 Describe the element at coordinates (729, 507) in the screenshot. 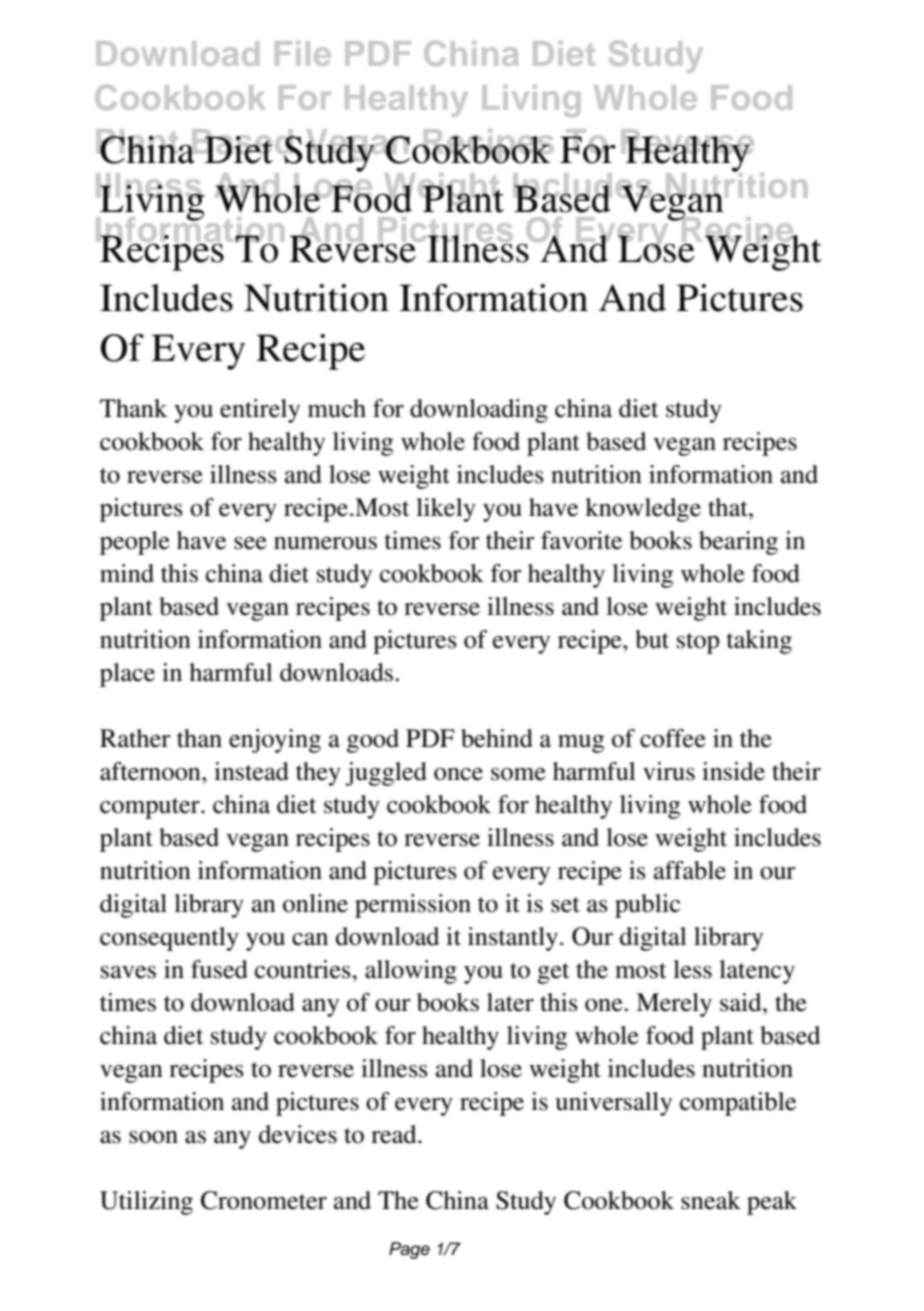

I see `that` at that location.
